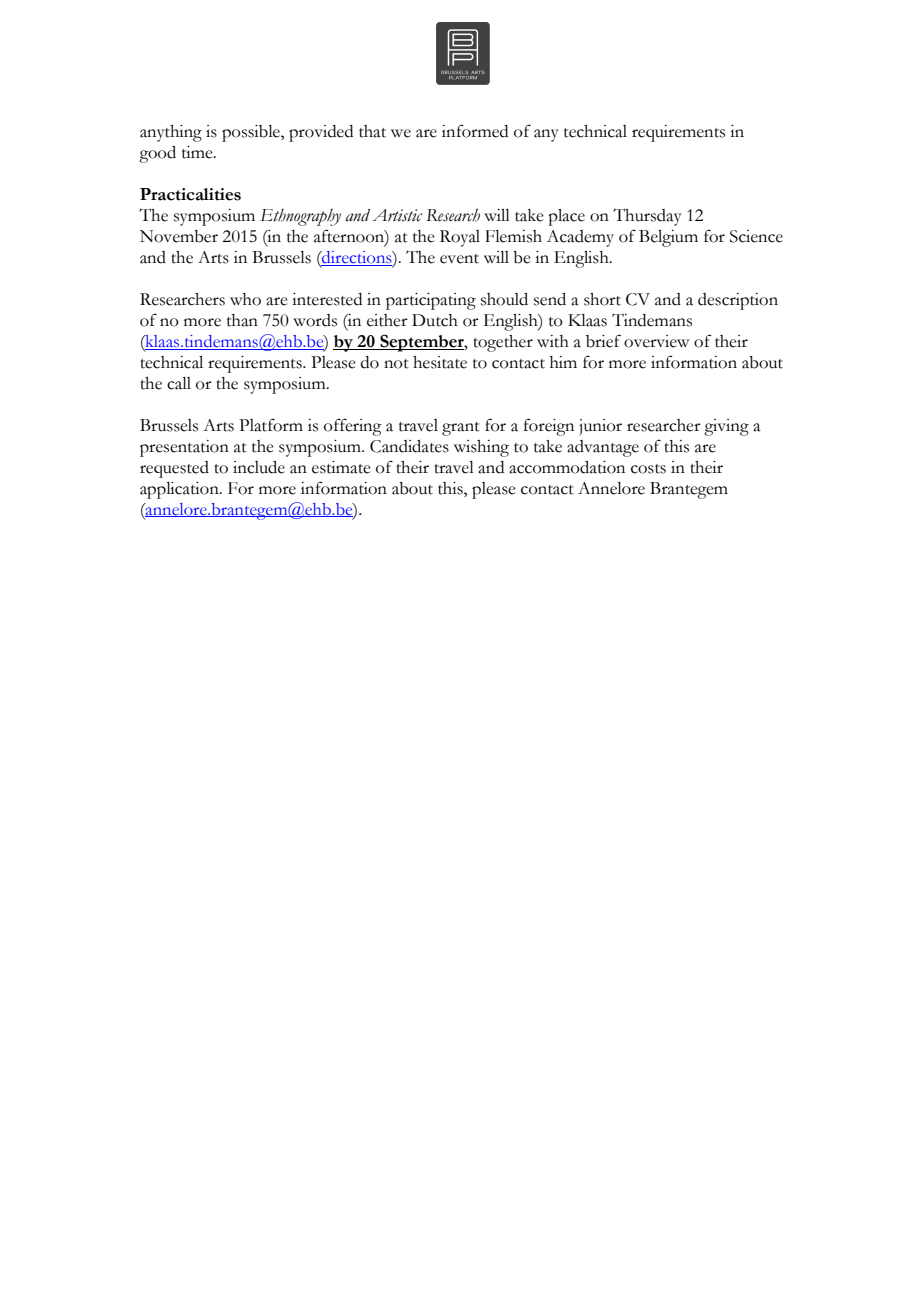 The image size is (924, 1308). Describe the element at coordinates (179, 383) in the page. I see `call` at that location.
